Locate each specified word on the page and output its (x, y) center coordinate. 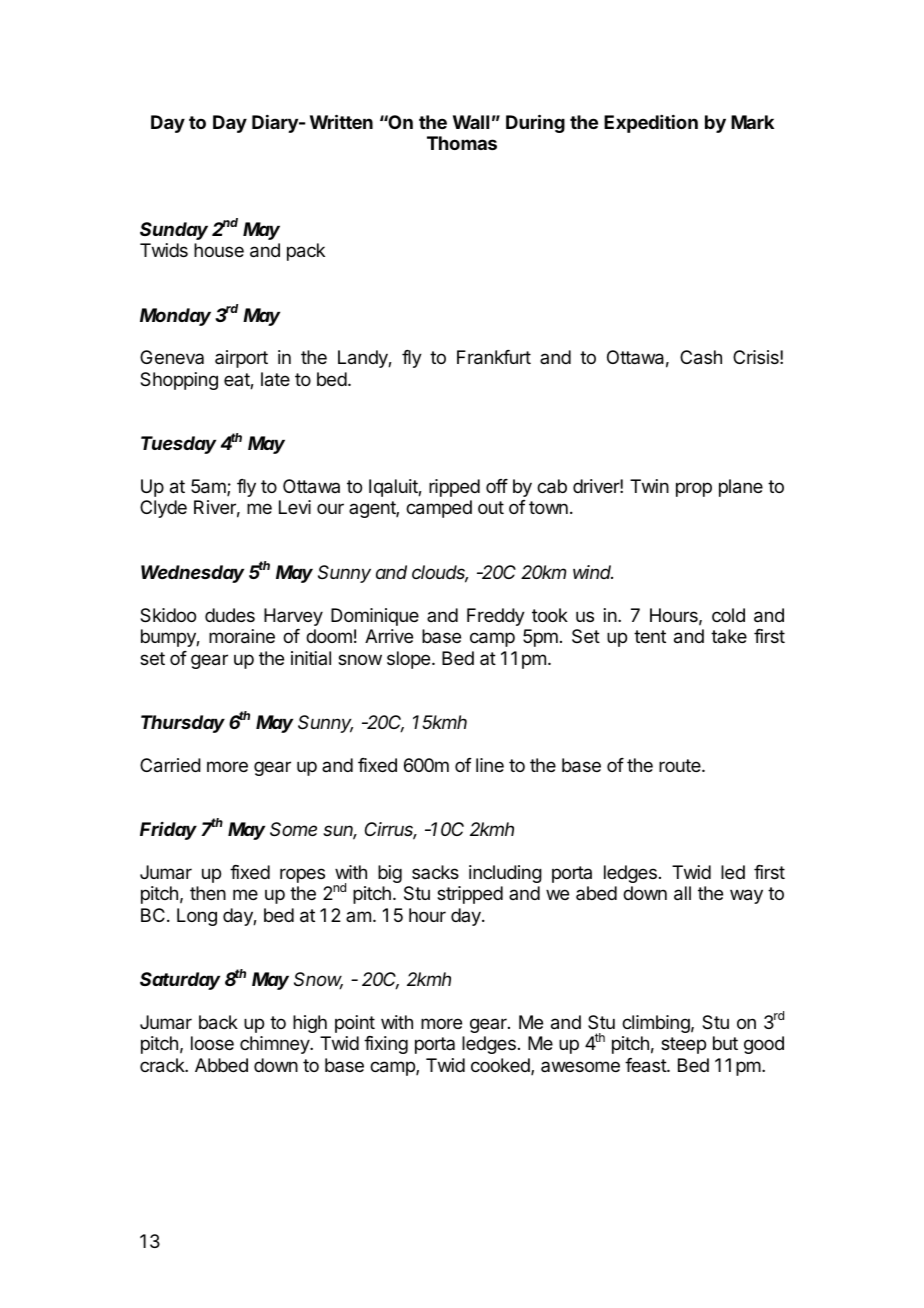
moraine (242, 636)
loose (212, 1043)
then (208, 893)
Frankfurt (494, 357)
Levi (295, 507)
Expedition (651, 124)
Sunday (174, 231)
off (497, 486)
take (729, 636)
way (746, 896)
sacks (435, 872)
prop (694, 489)
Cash (701, 357)
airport (241, 359)
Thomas (462, 143)
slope (408, 660)
